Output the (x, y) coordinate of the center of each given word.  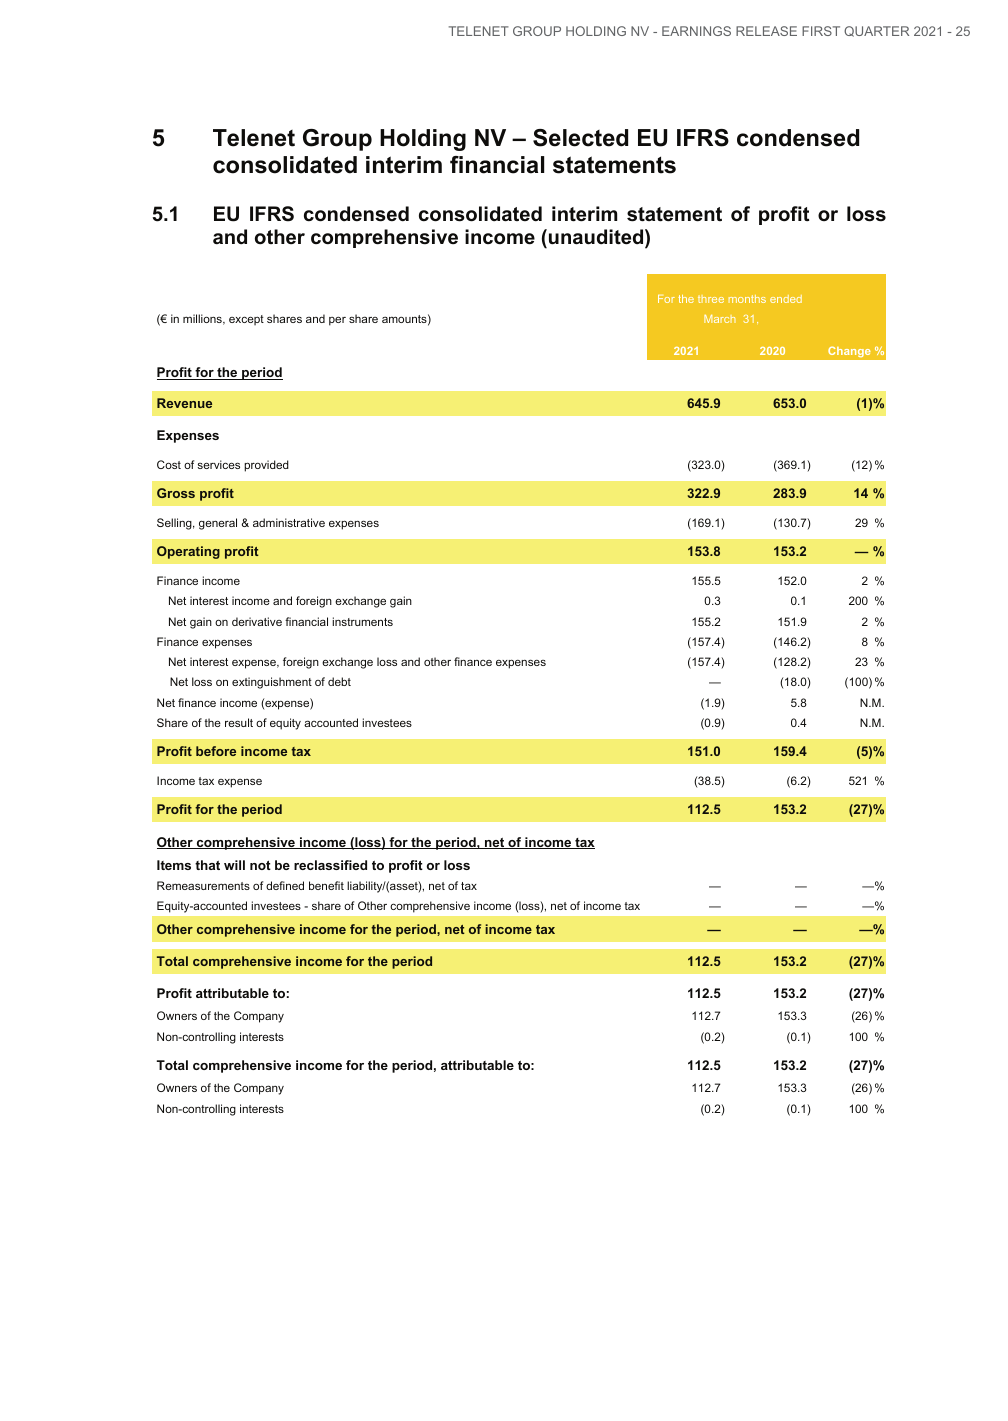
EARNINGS (696, 31)
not (260, 865)
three (711, 299)
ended (786, 299)
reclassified (330, 865)
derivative (257, 621)
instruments (362, 621)
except (246, 320)
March (720, 319)
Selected (580, 138)
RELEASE (766, 31)
